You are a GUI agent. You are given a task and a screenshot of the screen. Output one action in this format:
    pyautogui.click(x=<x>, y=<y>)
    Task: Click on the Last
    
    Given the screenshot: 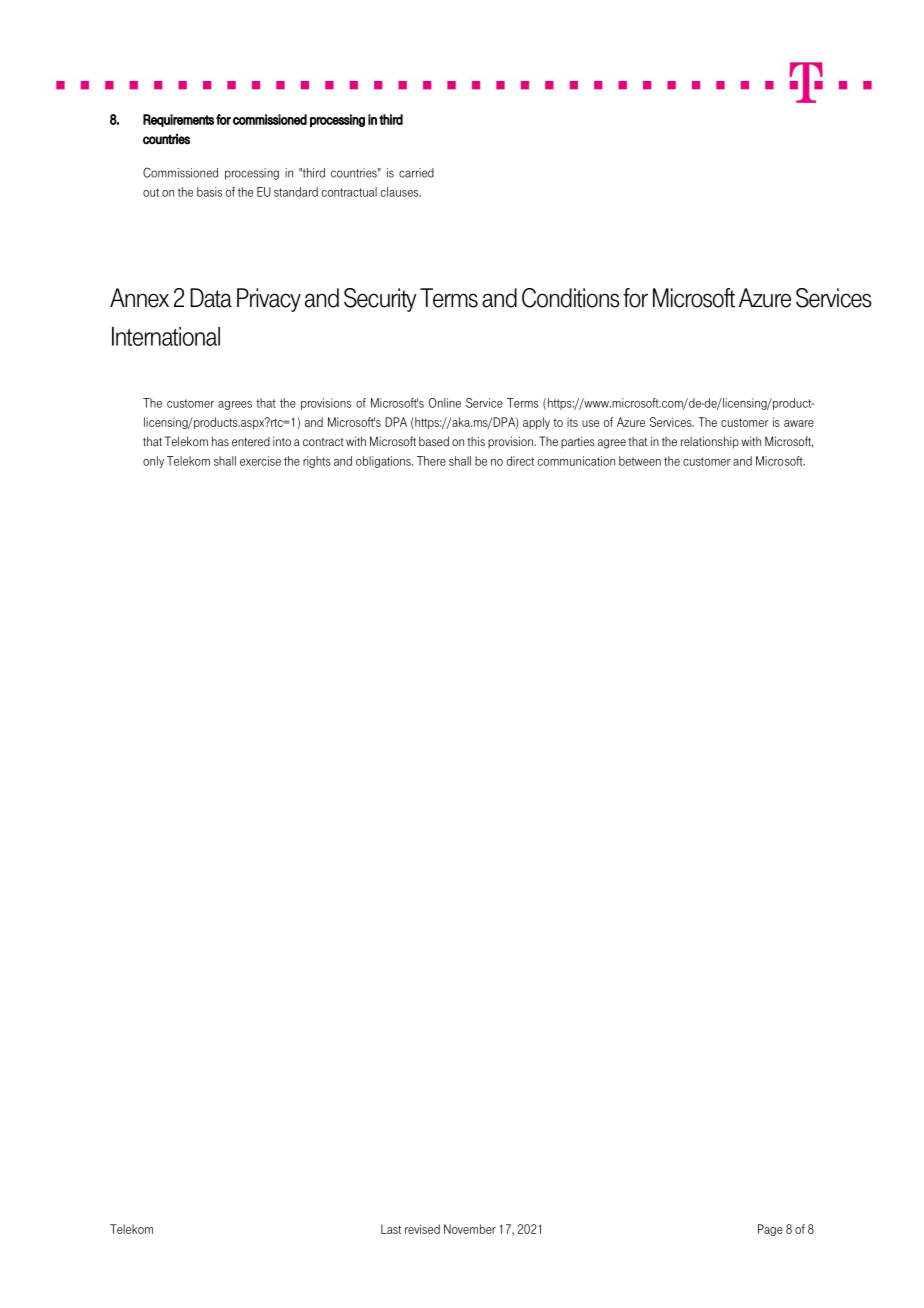 What is the action you would take?
    pyautogui.click(x=391, y=1229)
